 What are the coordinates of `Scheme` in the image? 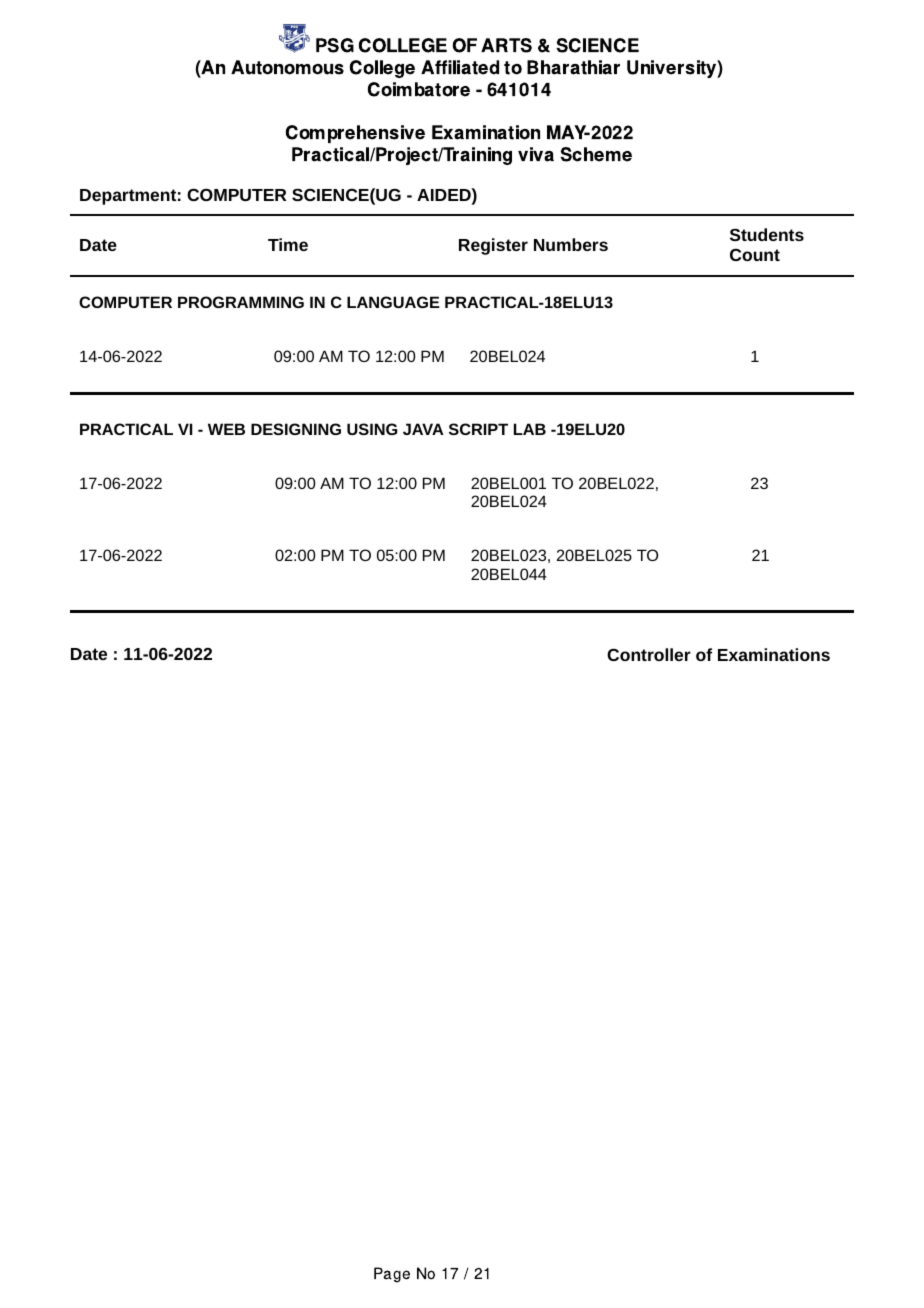 It's located at (596, 154).
